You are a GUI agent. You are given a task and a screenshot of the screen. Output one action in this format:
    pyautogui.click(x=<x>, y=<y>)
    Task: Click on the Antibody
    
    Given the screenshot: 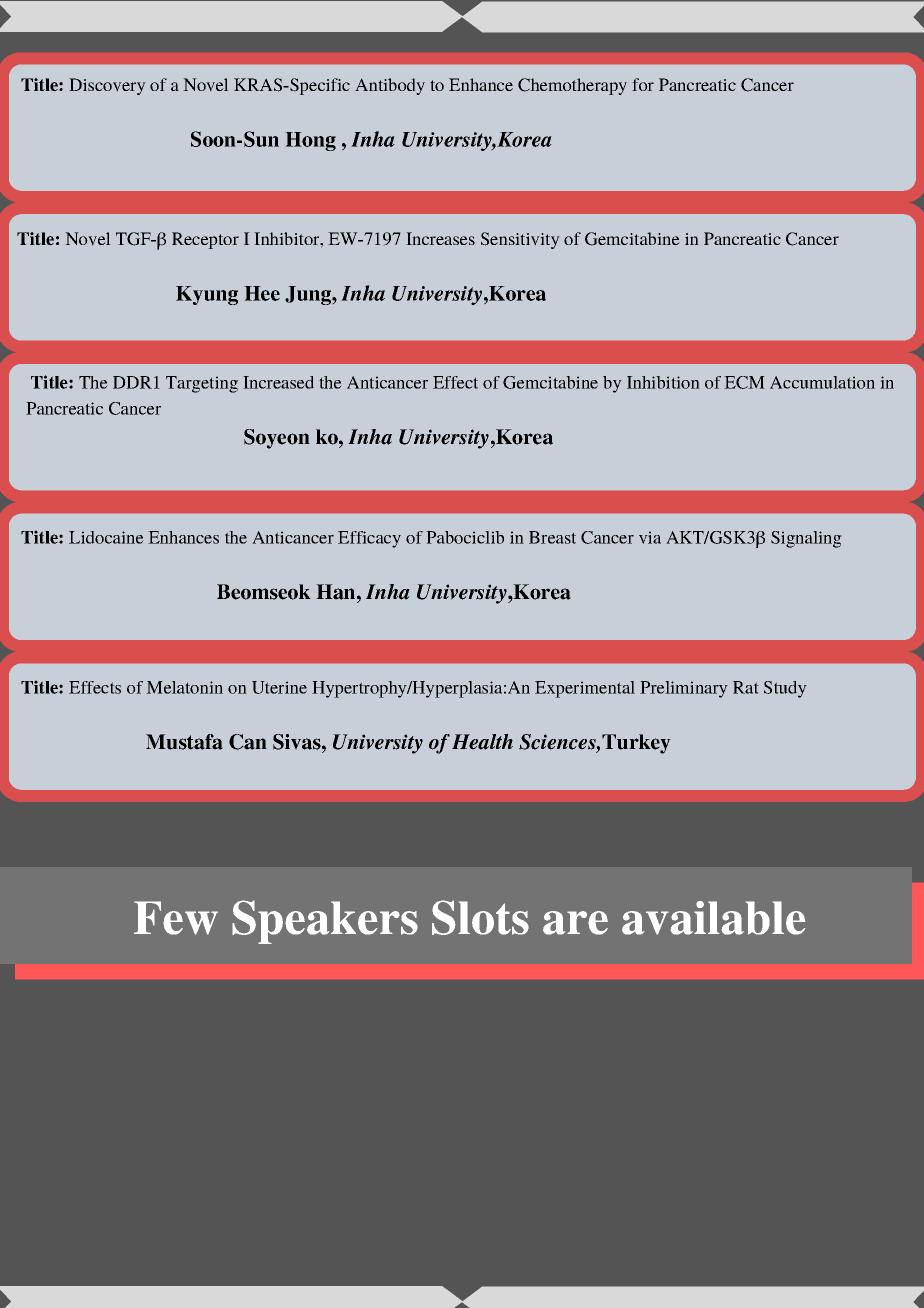 What is the action you would take?
    pyautogui.click(x=390, y=86)
